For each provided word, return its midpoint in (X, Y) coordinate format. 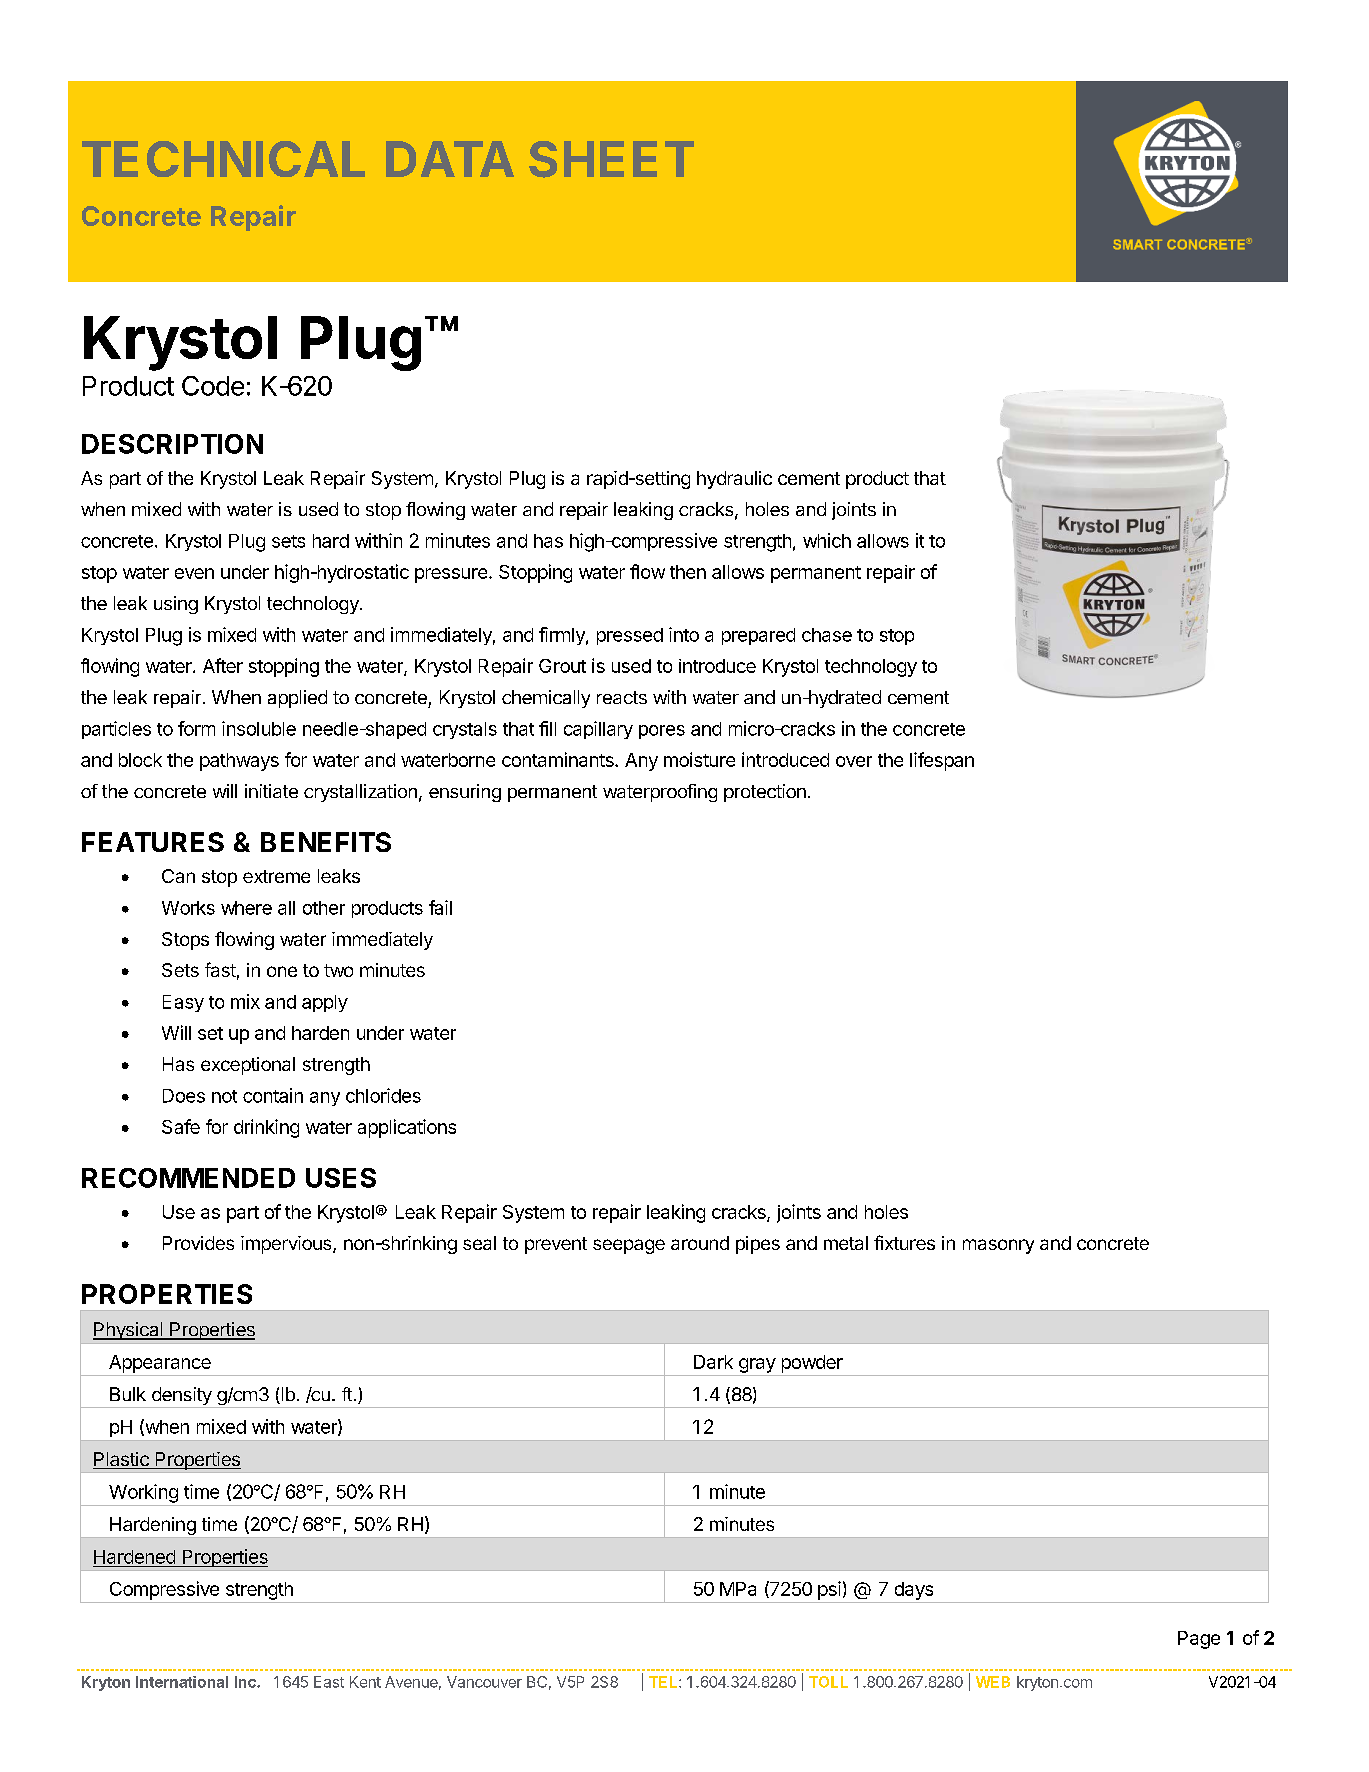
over (854, 761)
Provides (198, 1243)
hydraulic (734, 480)
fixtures (904, 1242)
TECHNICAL (223, 159)
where (246, 908)
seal (479, 1243)
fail (440, 907)
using (176, 605)
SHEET (611, 159)
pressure (452, 575)
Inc (246, 1682)
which (827, 540)
